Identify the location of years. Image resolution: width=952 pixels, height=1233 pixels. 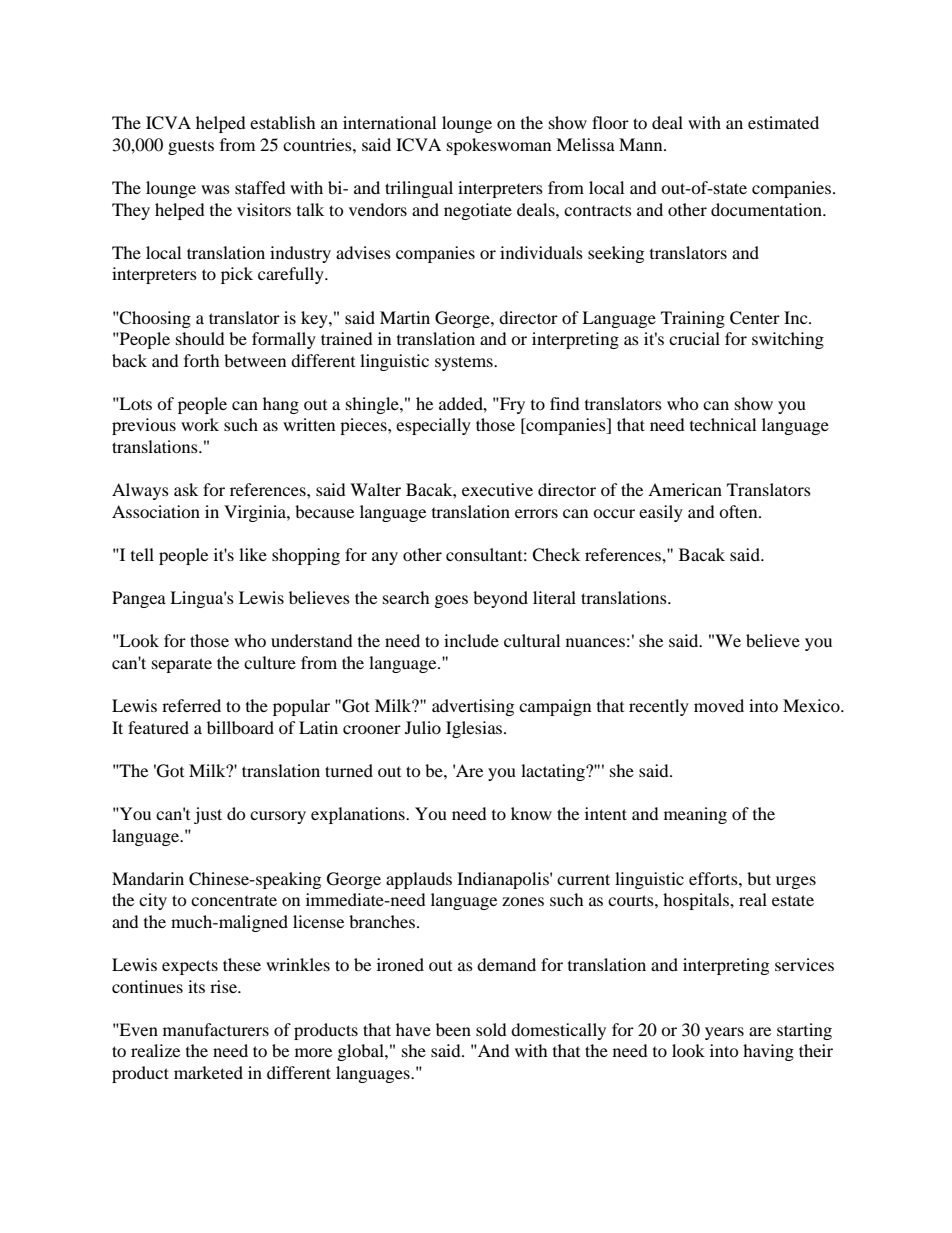
(724, 1033).
